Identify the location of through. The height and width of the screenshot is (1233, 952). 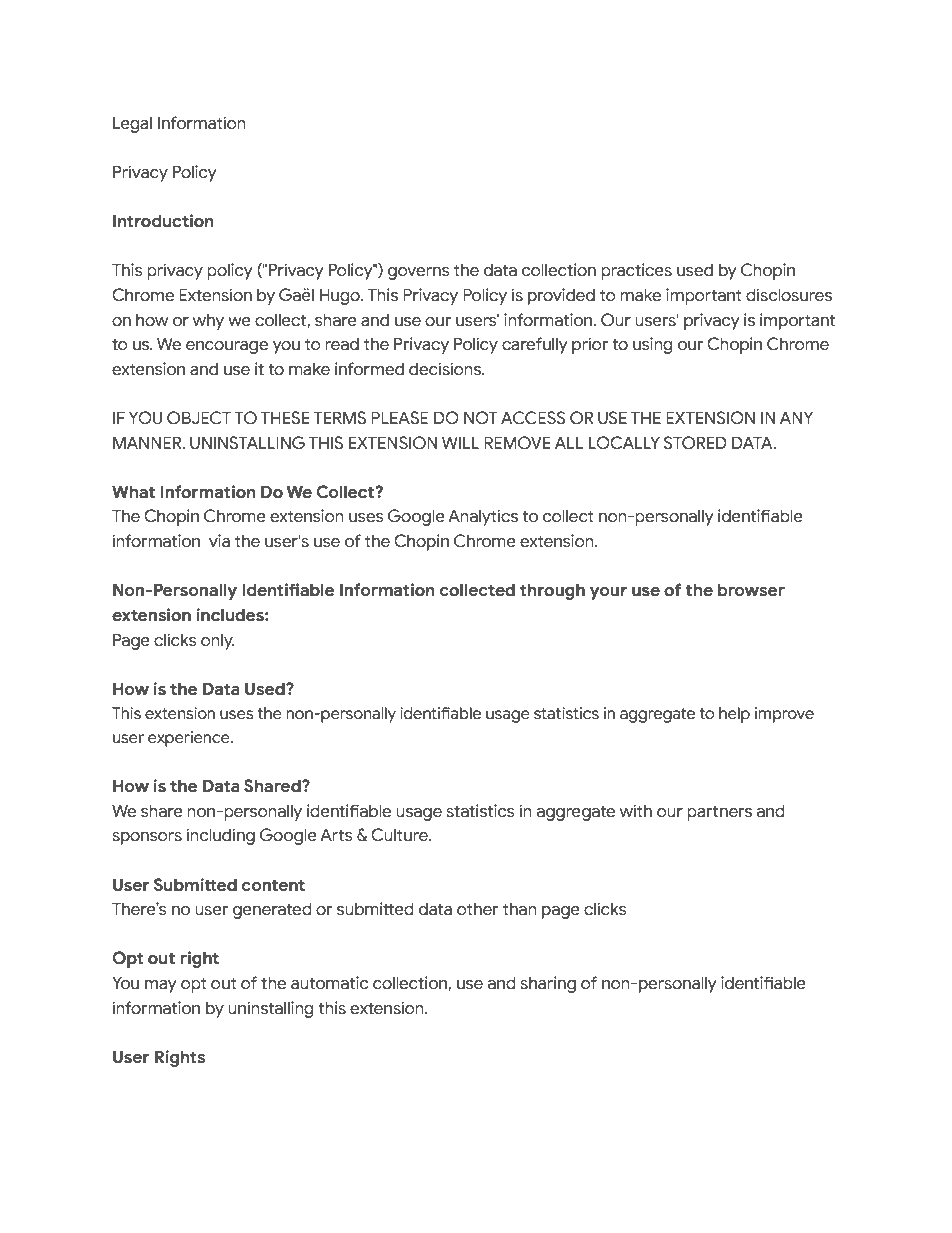
(552, 591).
